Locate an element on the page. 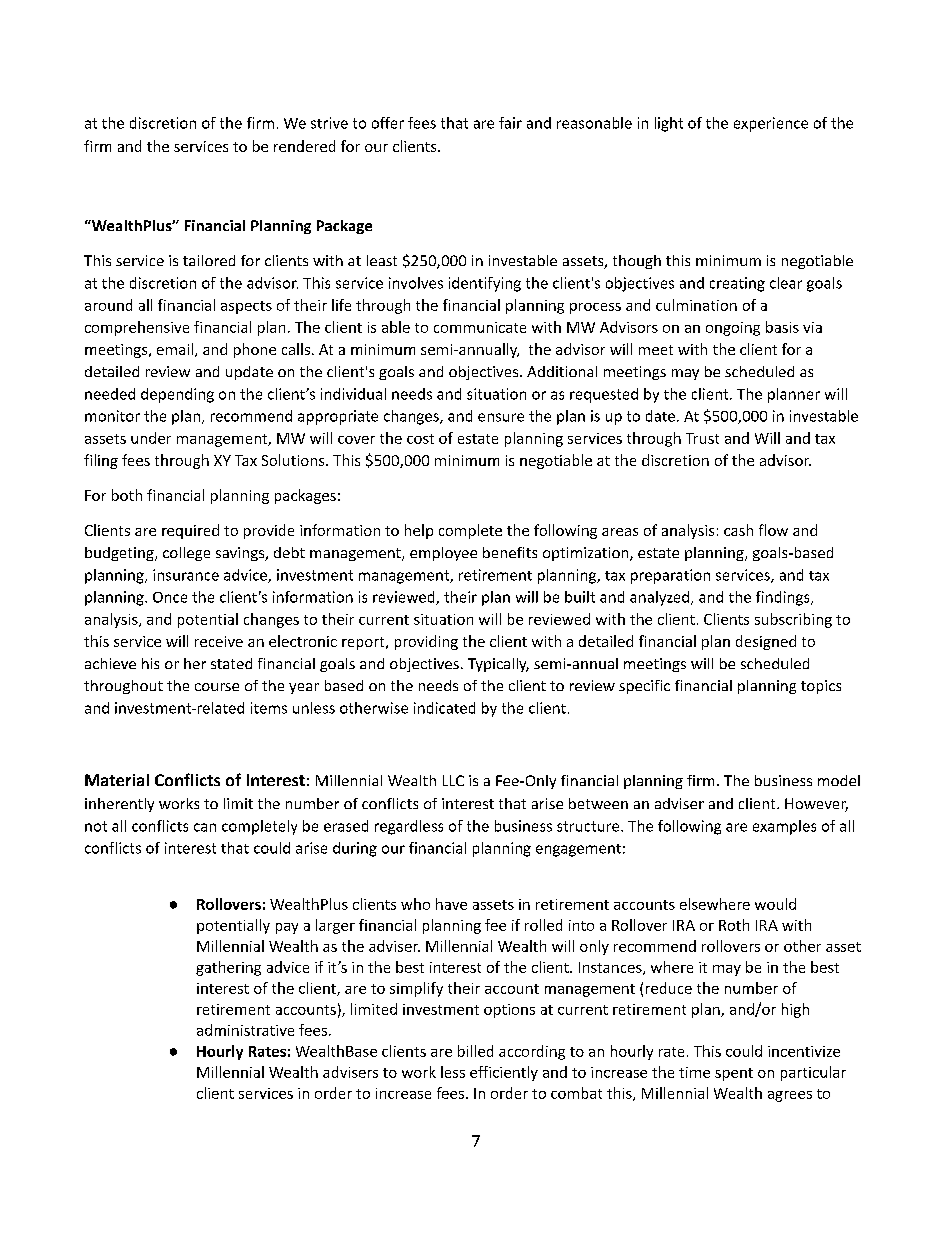 Image resolution: width=952 pixels, height=1233 pixels. experience is located at coordinates (771, 124).
